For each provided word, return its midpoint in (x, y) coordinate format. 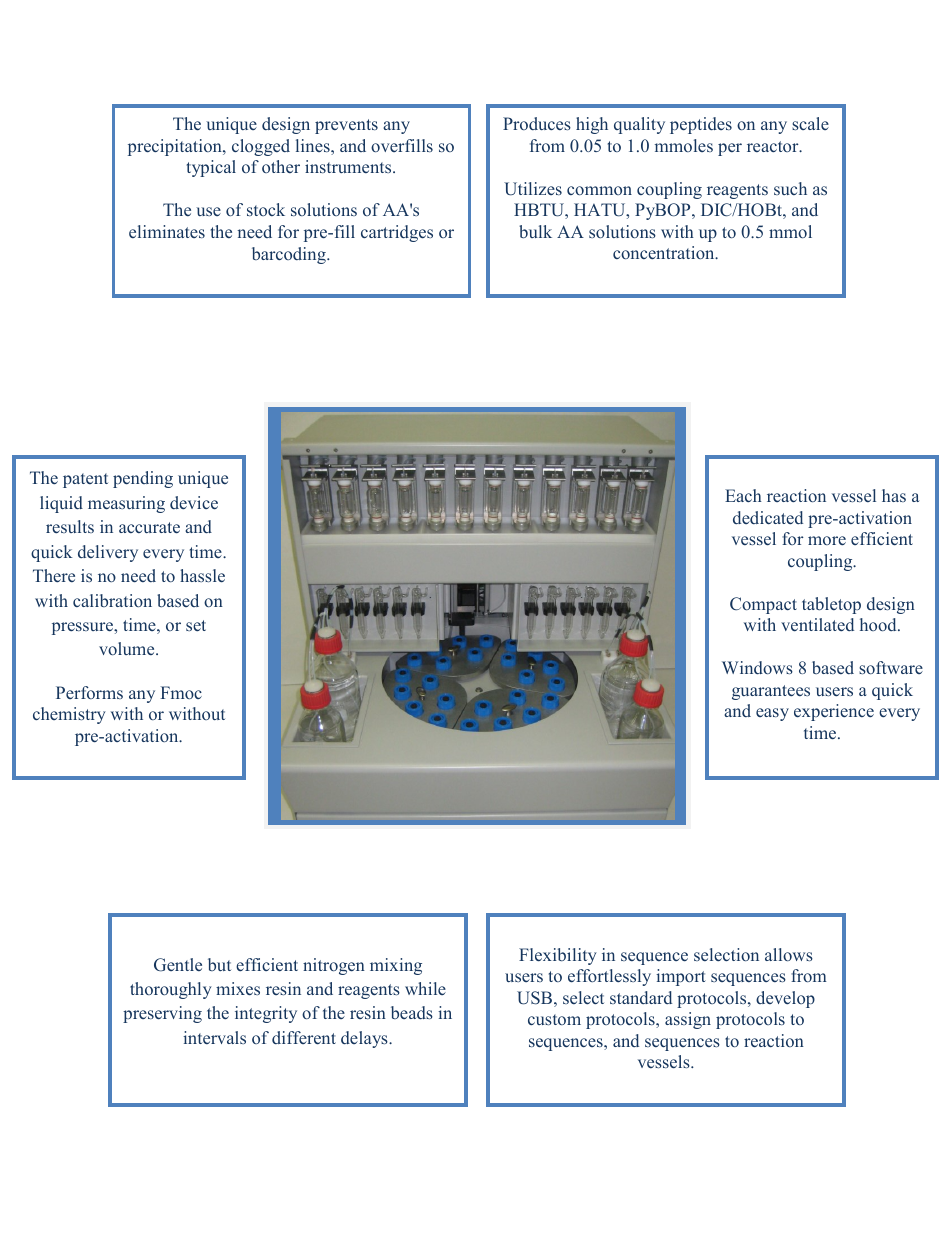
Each (743, 495)
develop (785, 999)
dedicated (768, 517)
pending (143, 479)
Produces (537, 123)
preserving (162, 1014)
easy (772, 714)
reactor (774, 146)
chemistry (69, 715)
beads (412, 1012)
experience (834, 712)
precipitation (176, 147)
